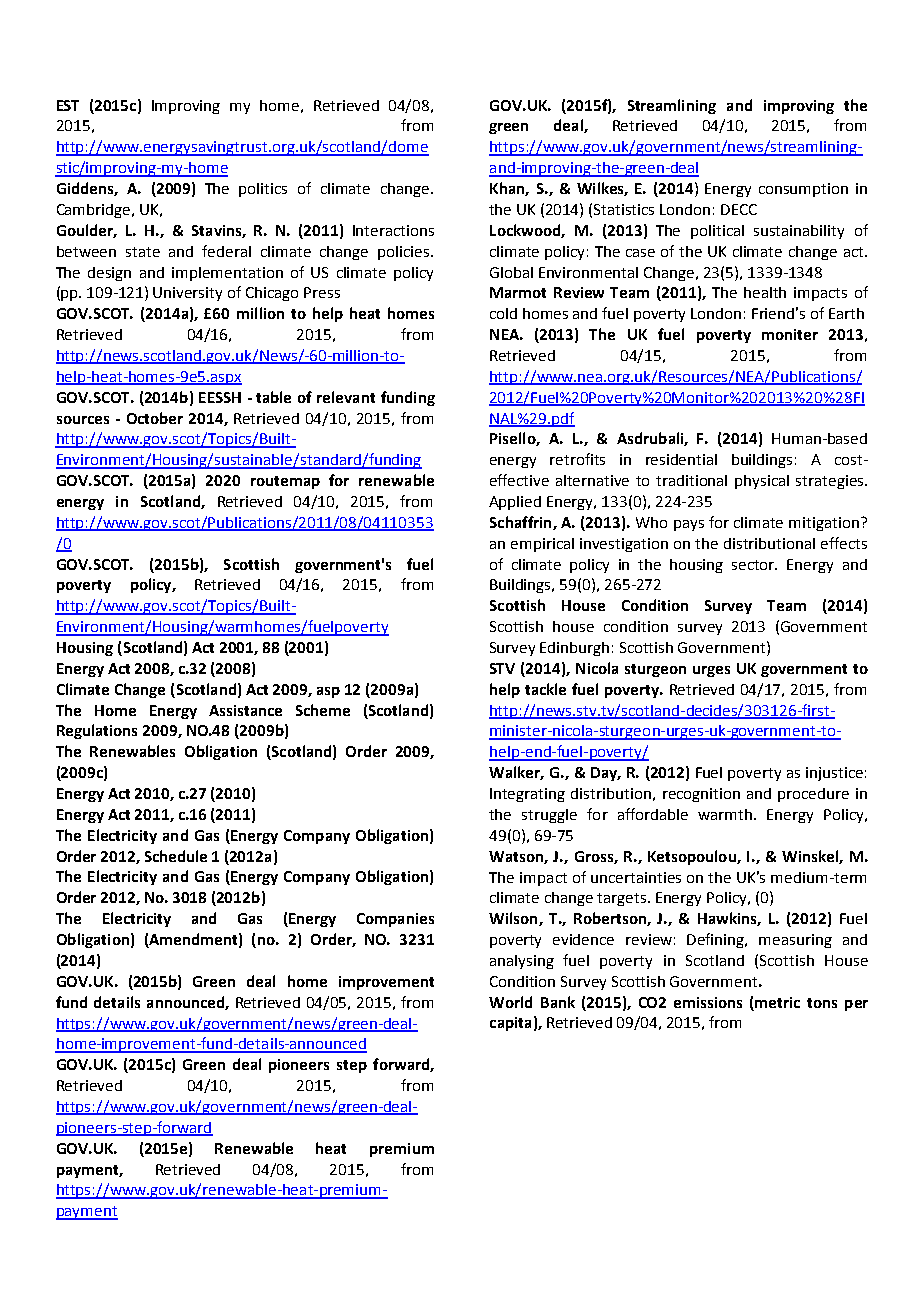 This screenshot has width=924, height=1308. I want to click on Companies, so click(395, 920).
